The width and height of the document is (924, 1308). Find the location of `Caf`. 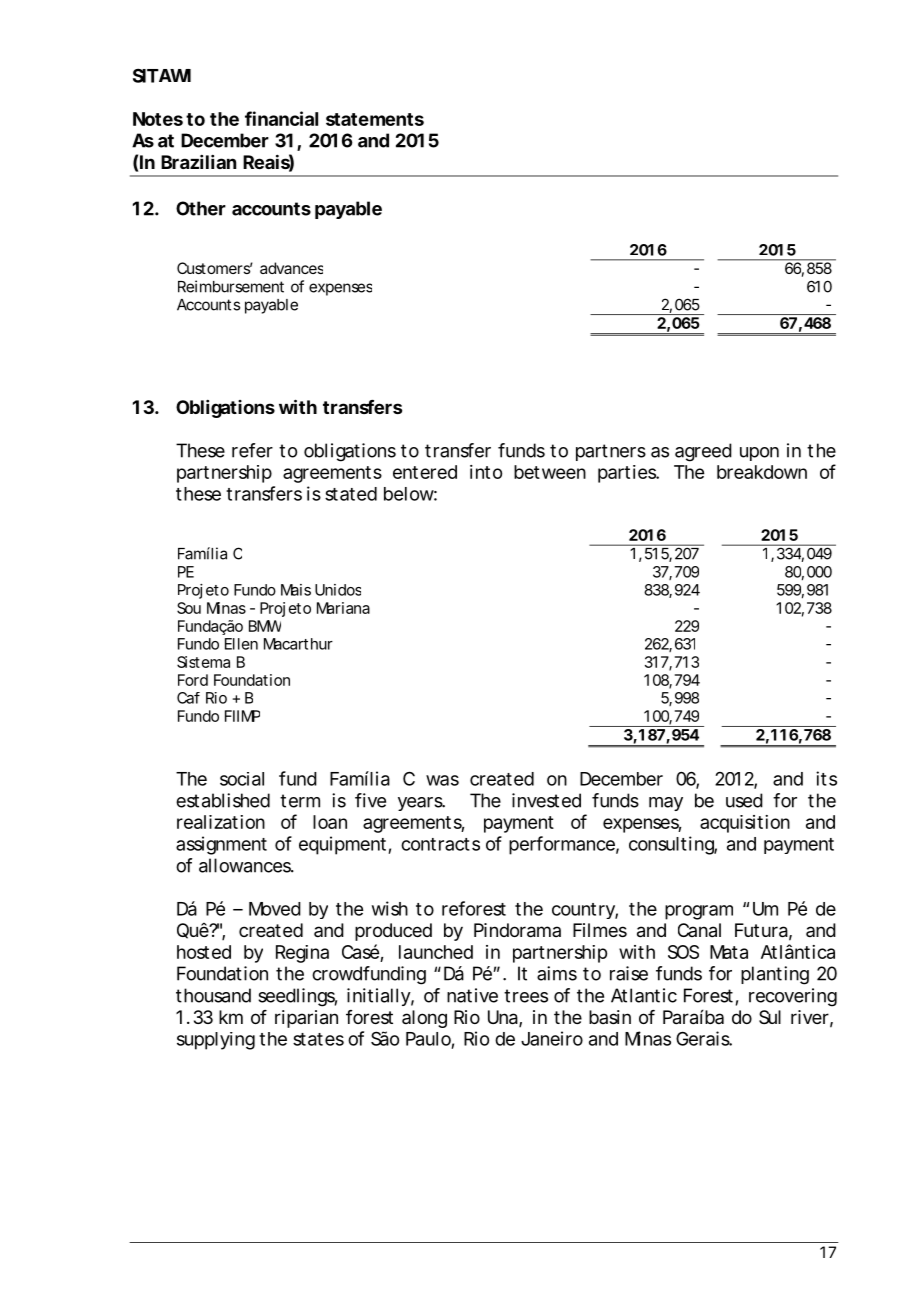

Caf is located at coordinates (188, 698).
